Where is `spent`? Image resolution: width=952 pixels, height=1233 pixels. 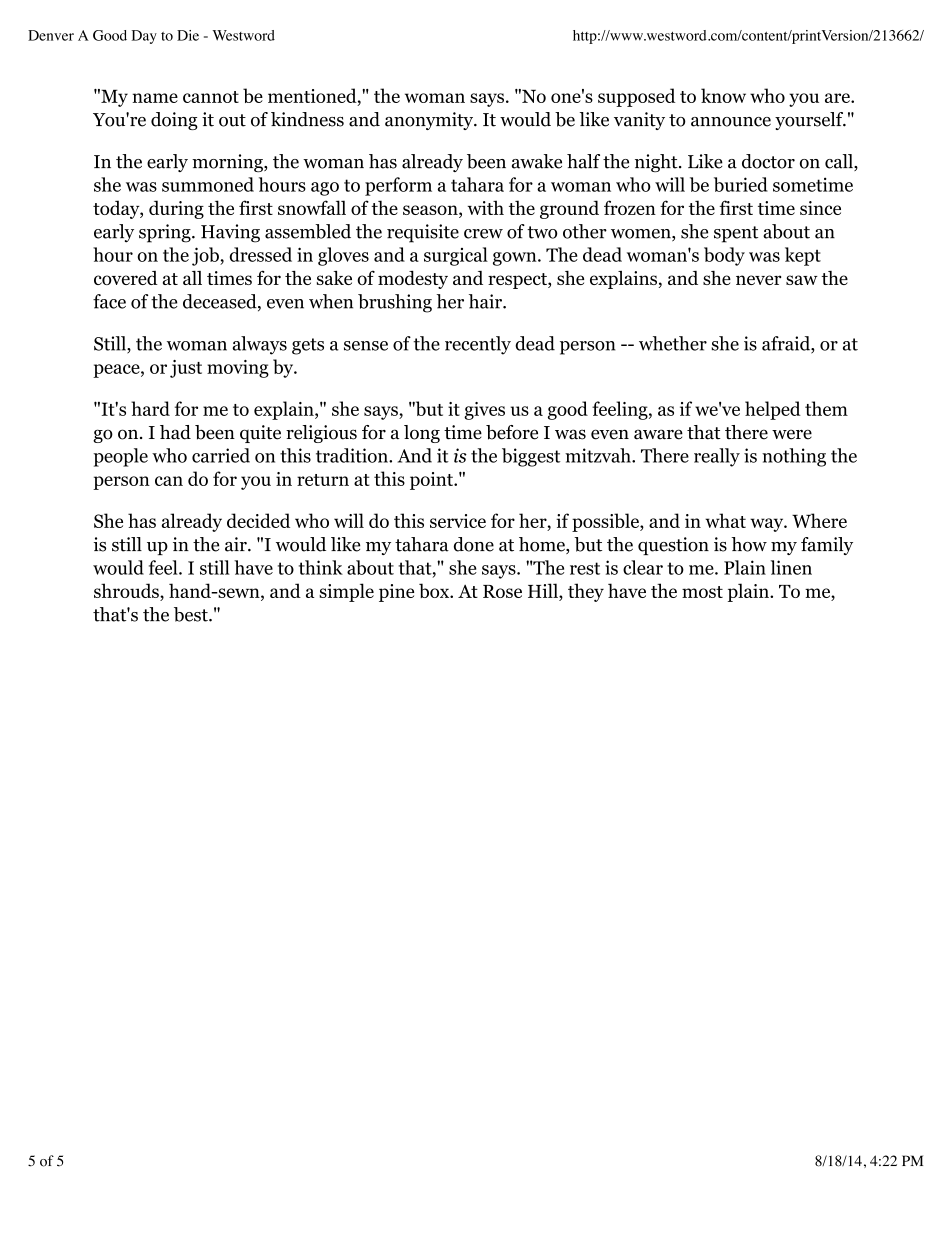 spent is located at coordinates (736, 234).
